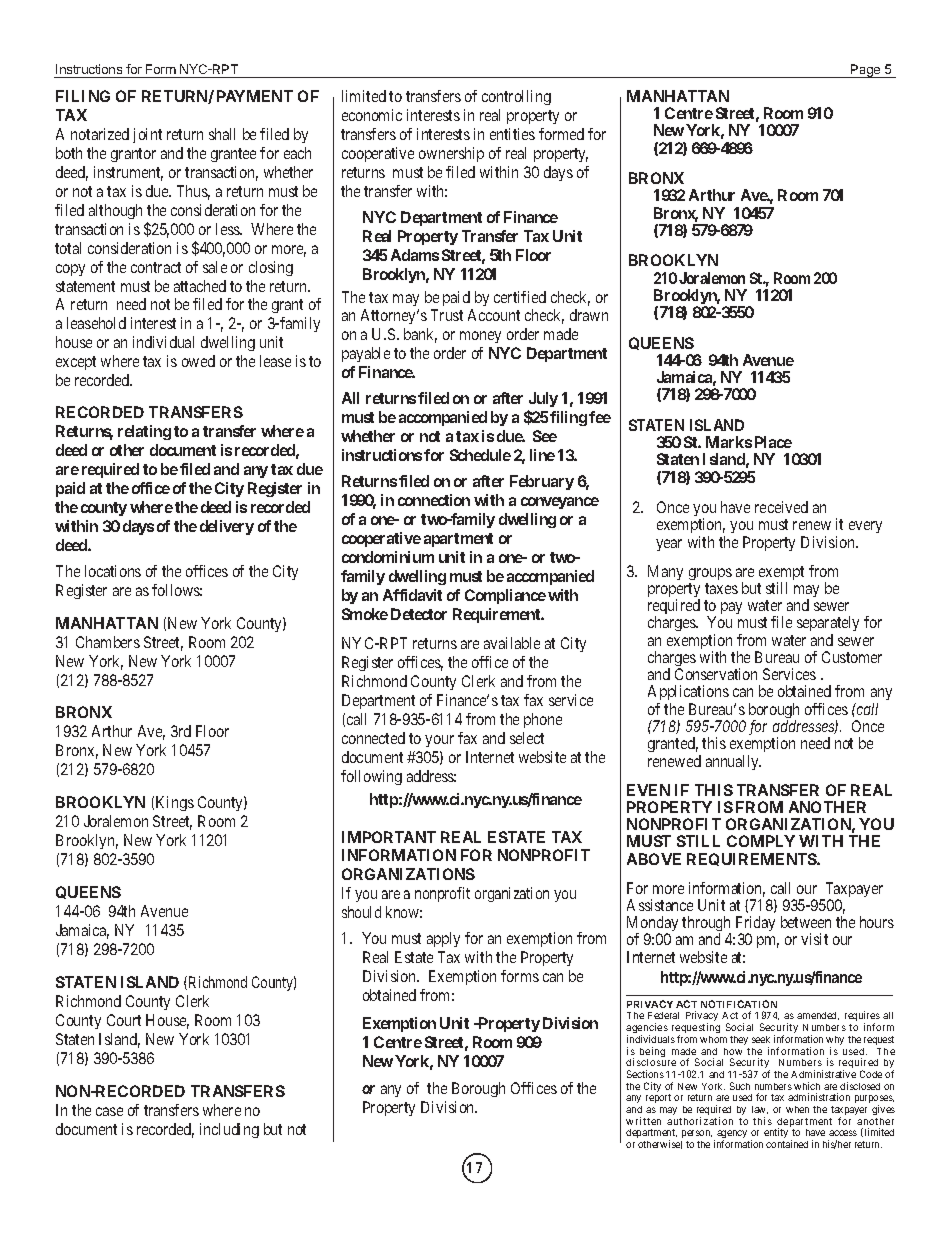 This document has height=1233, width=952. Describe the element at coordinates (113, 571) in the document. I see `locations` at that location.
